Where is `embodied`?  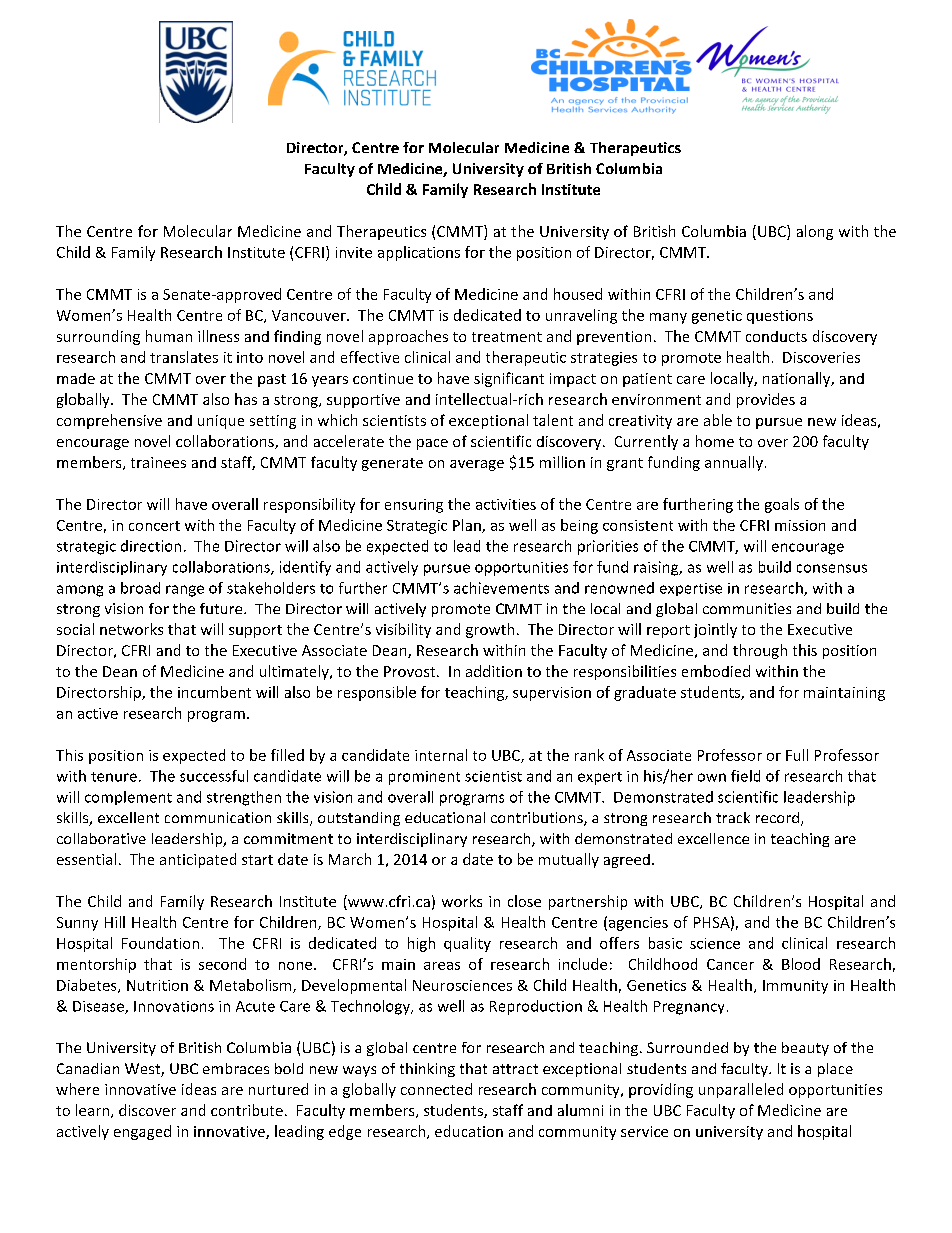
embodied is located at coordinates (716, 671).
